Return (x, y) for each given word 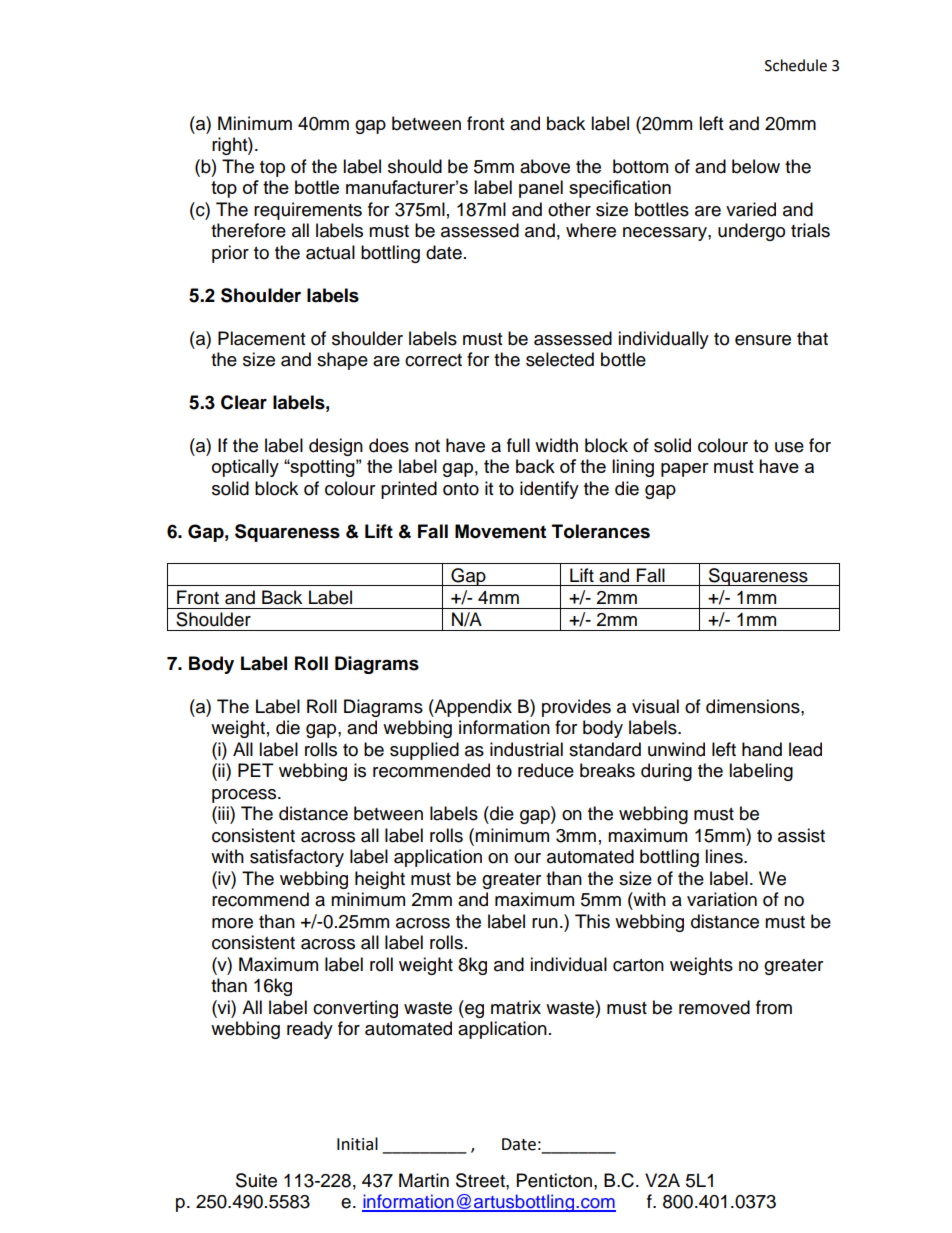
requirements (308, 211)
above (545, 166)
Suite (256, 1180)
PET (256, 770)
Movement (500, 531)
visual (655, 706)
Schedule (796, 65)
